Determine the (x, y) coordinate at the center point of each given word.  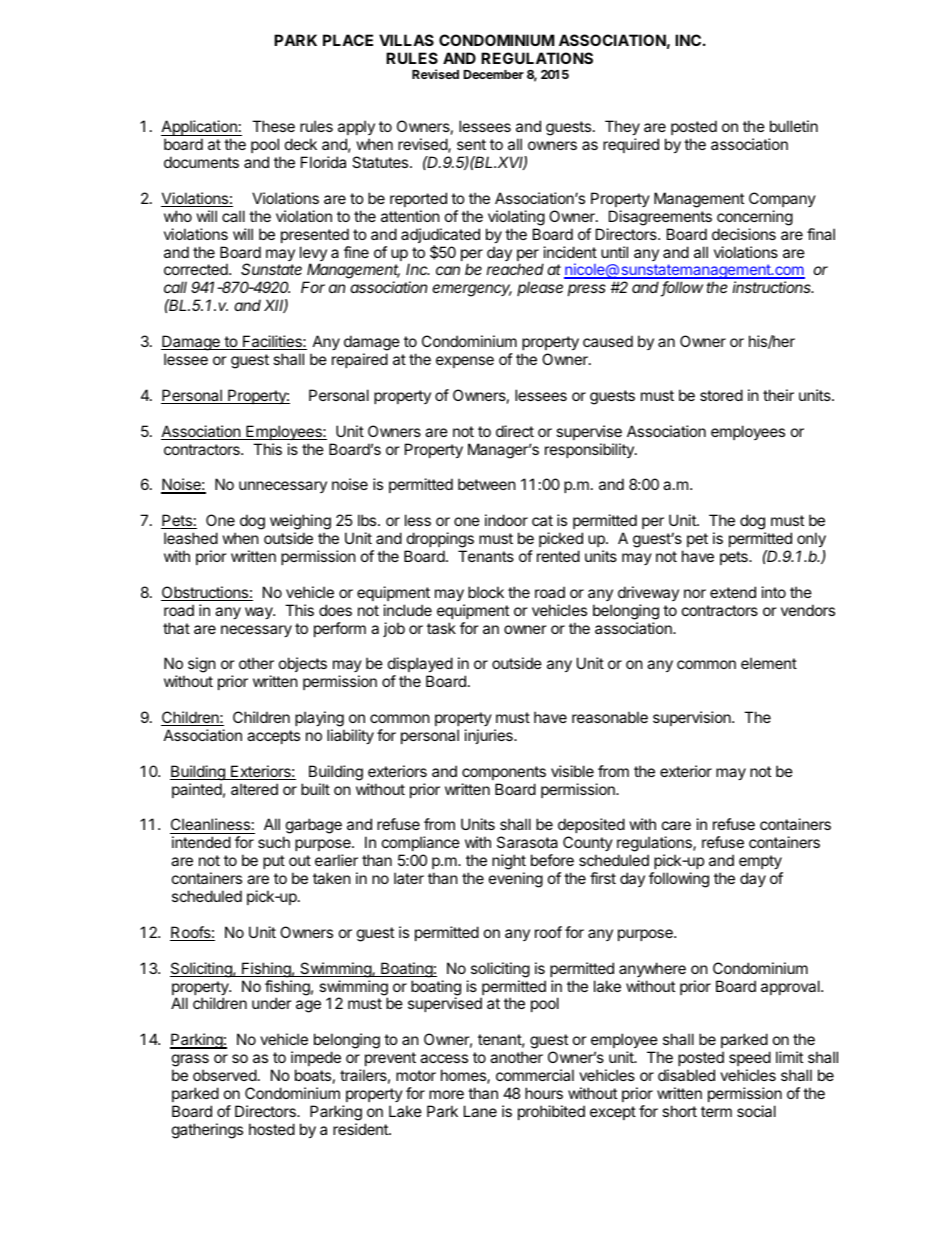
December (494, 74)
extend (733, 592)
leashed (191, 538)
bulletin (794, 126)
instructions (773, 287)
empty (761, 864)
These (273, 126)
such (274, 842)
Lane (480, 1111)
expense (465, 362)
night (509, 863)
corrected (197, 269)
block (486, 592)
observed (225, 1075)
